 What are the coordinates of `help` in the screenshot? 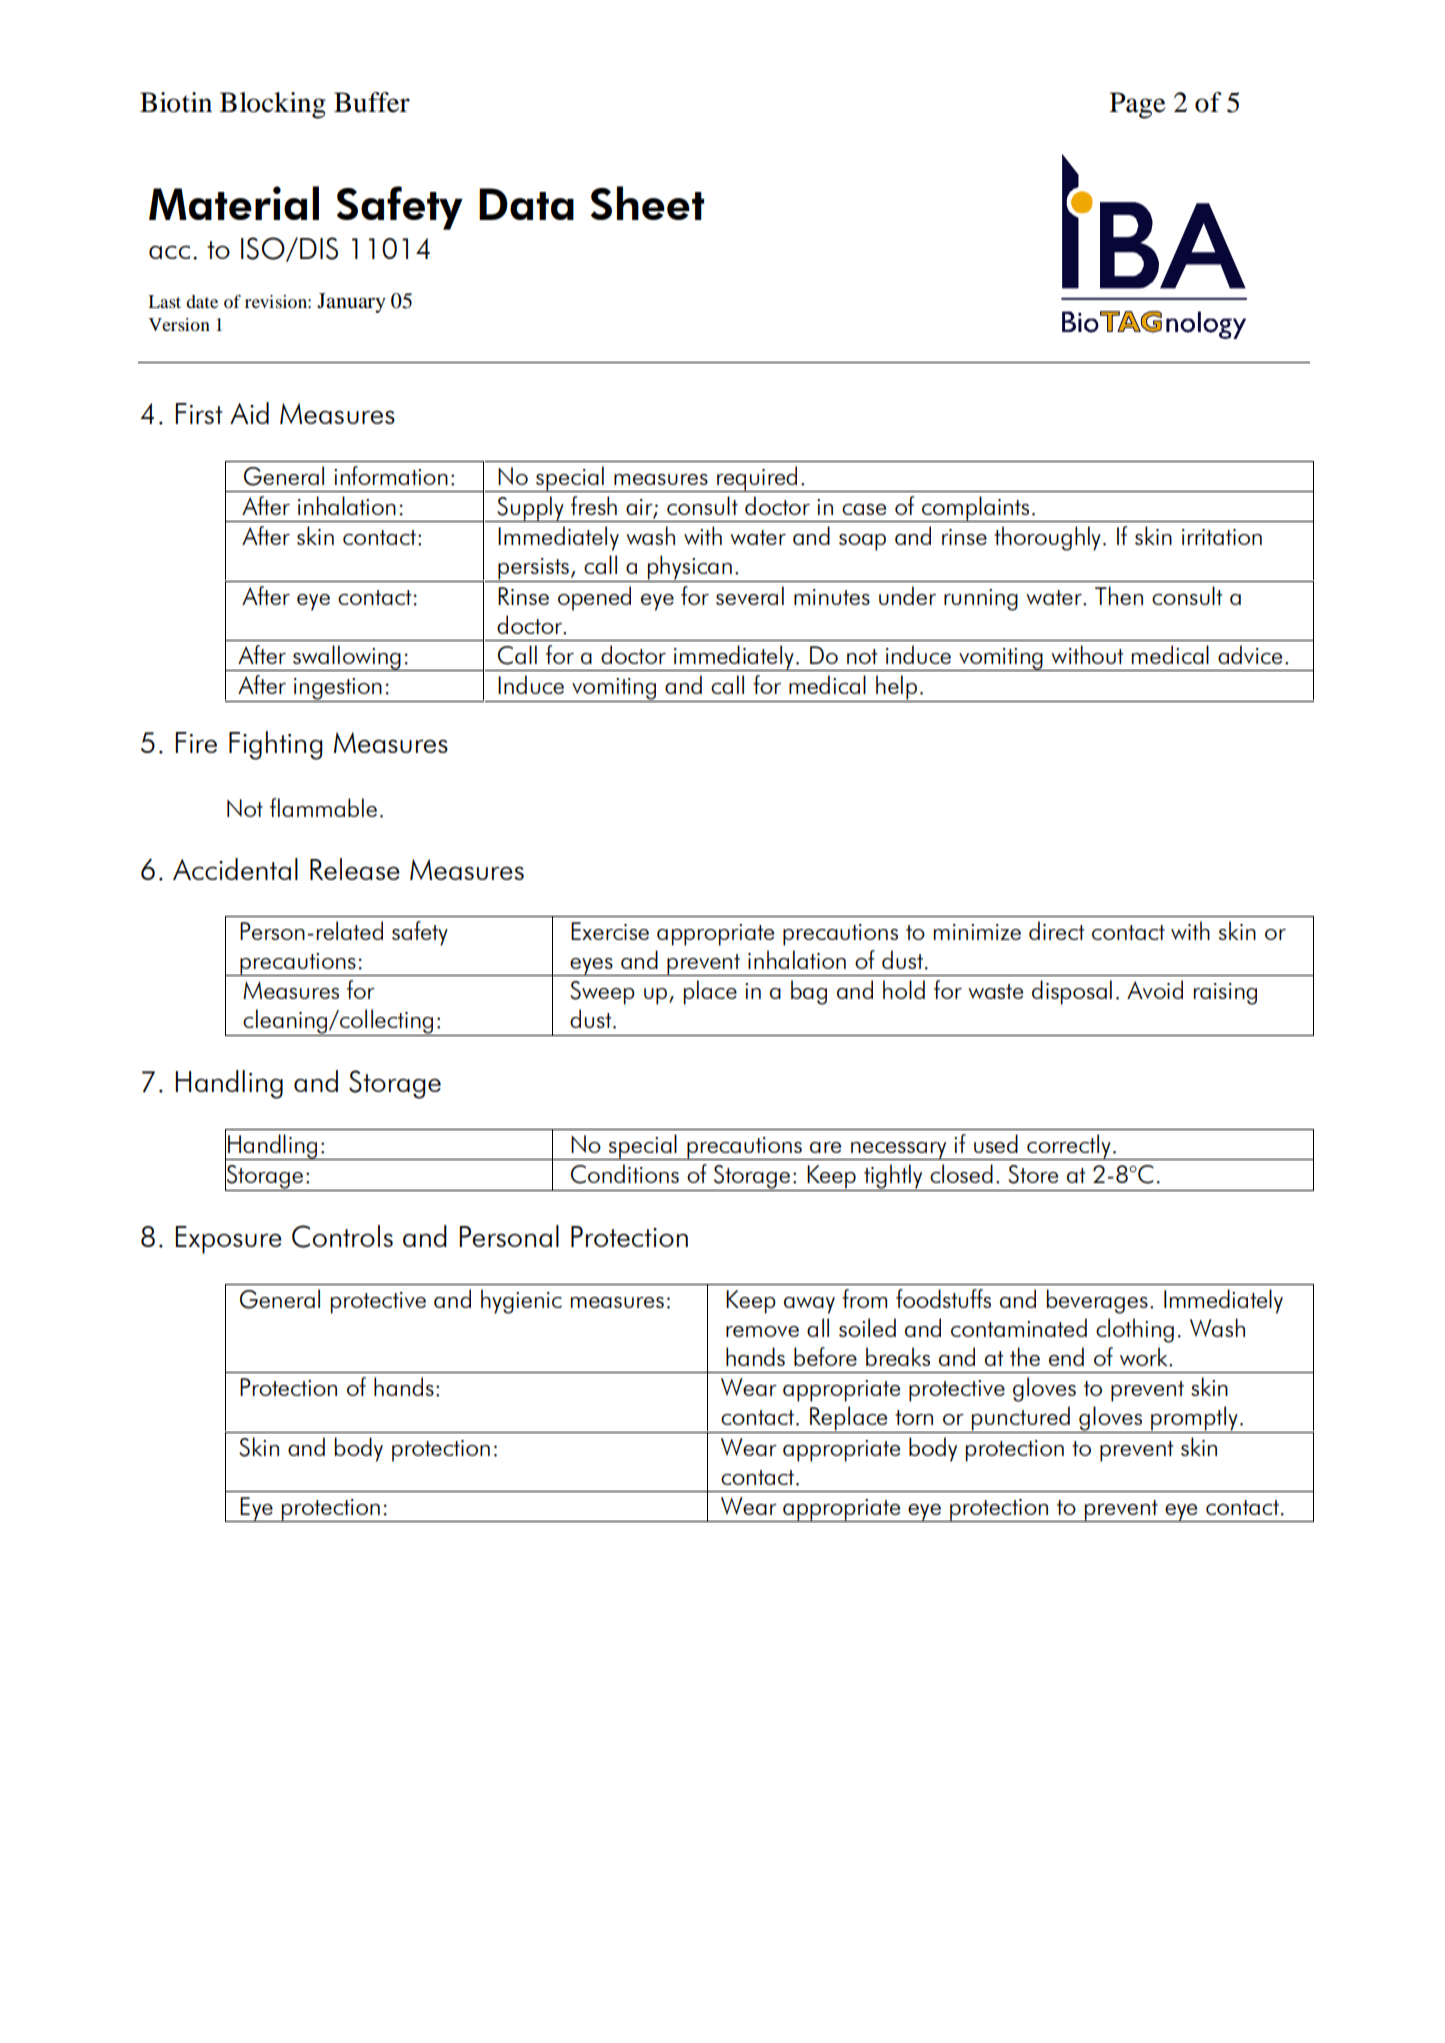 It's located at (896, 688).
